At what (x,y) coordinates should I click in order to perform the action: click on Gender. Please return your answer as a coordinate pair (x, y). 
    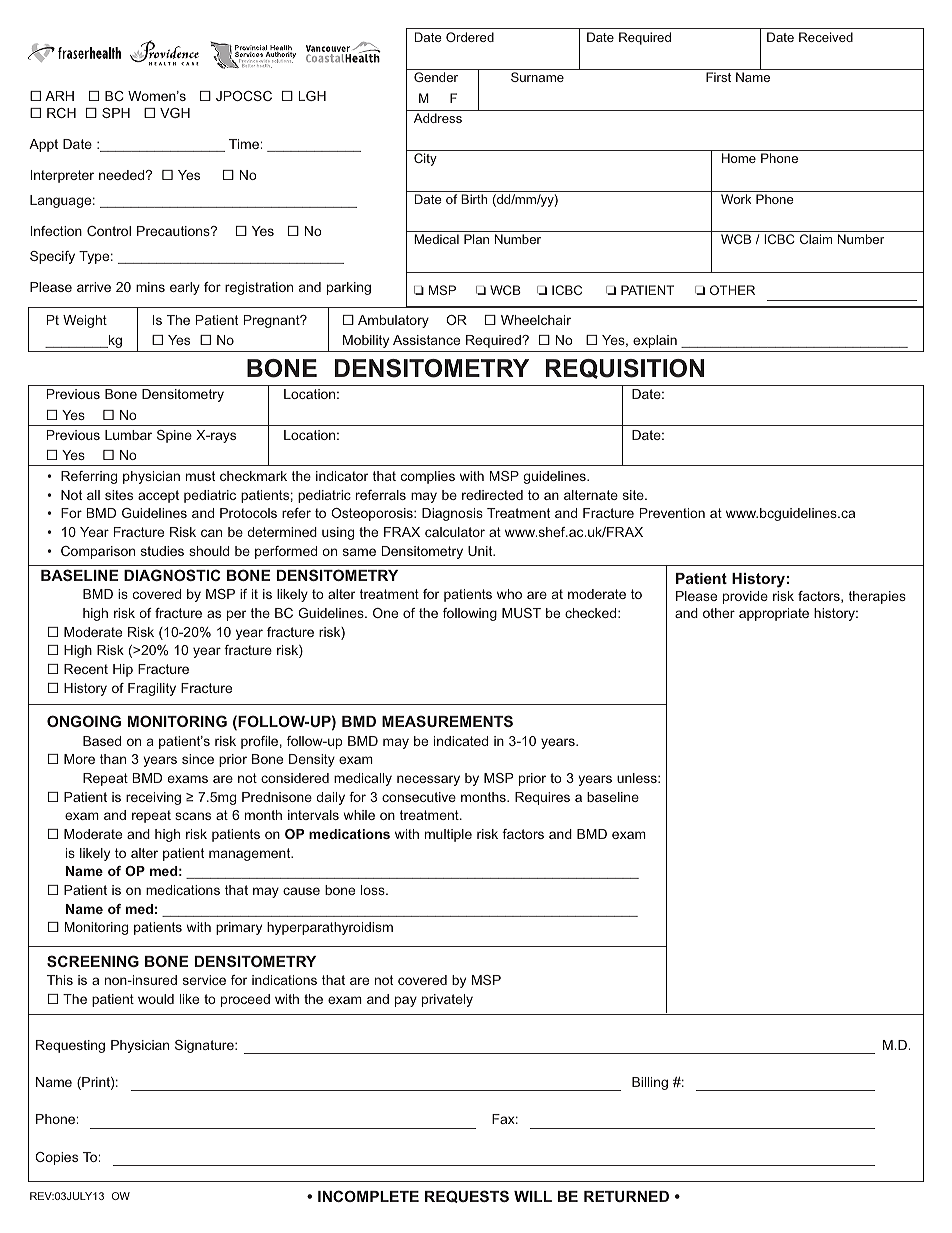
    Looking at the image, I should click on (436, 77).
